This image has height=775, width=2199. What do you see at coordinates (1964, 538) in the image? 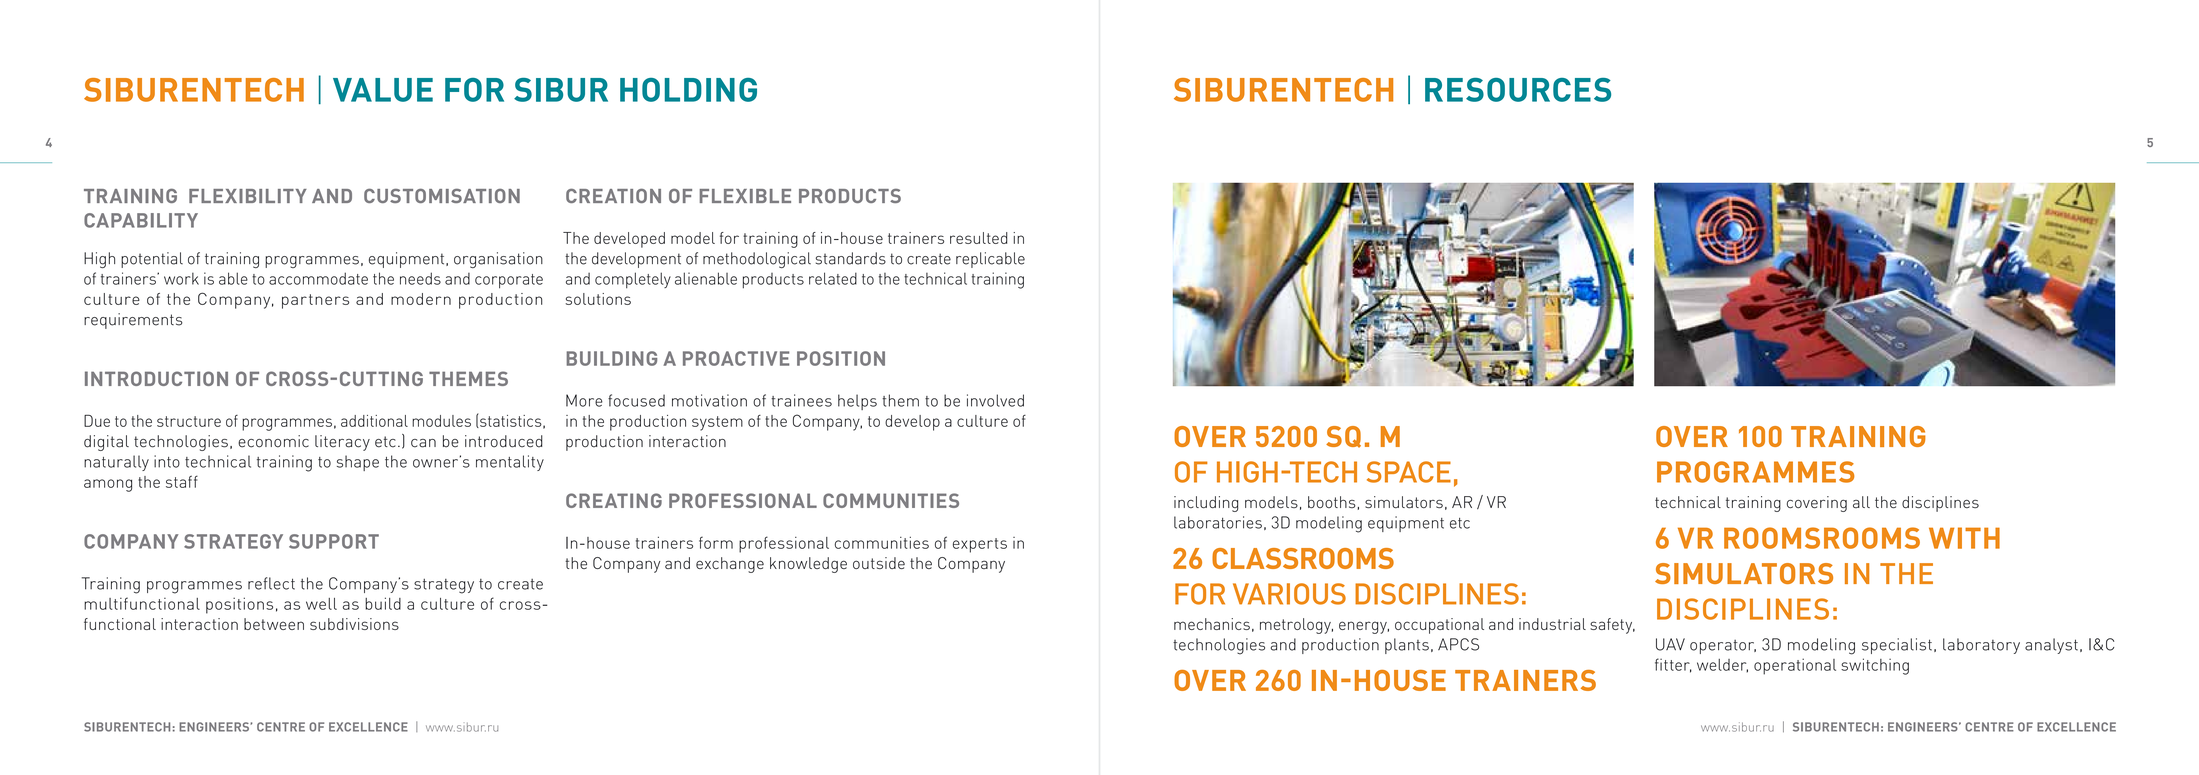
I see `WITH` at bounding box center [1964, 538].
